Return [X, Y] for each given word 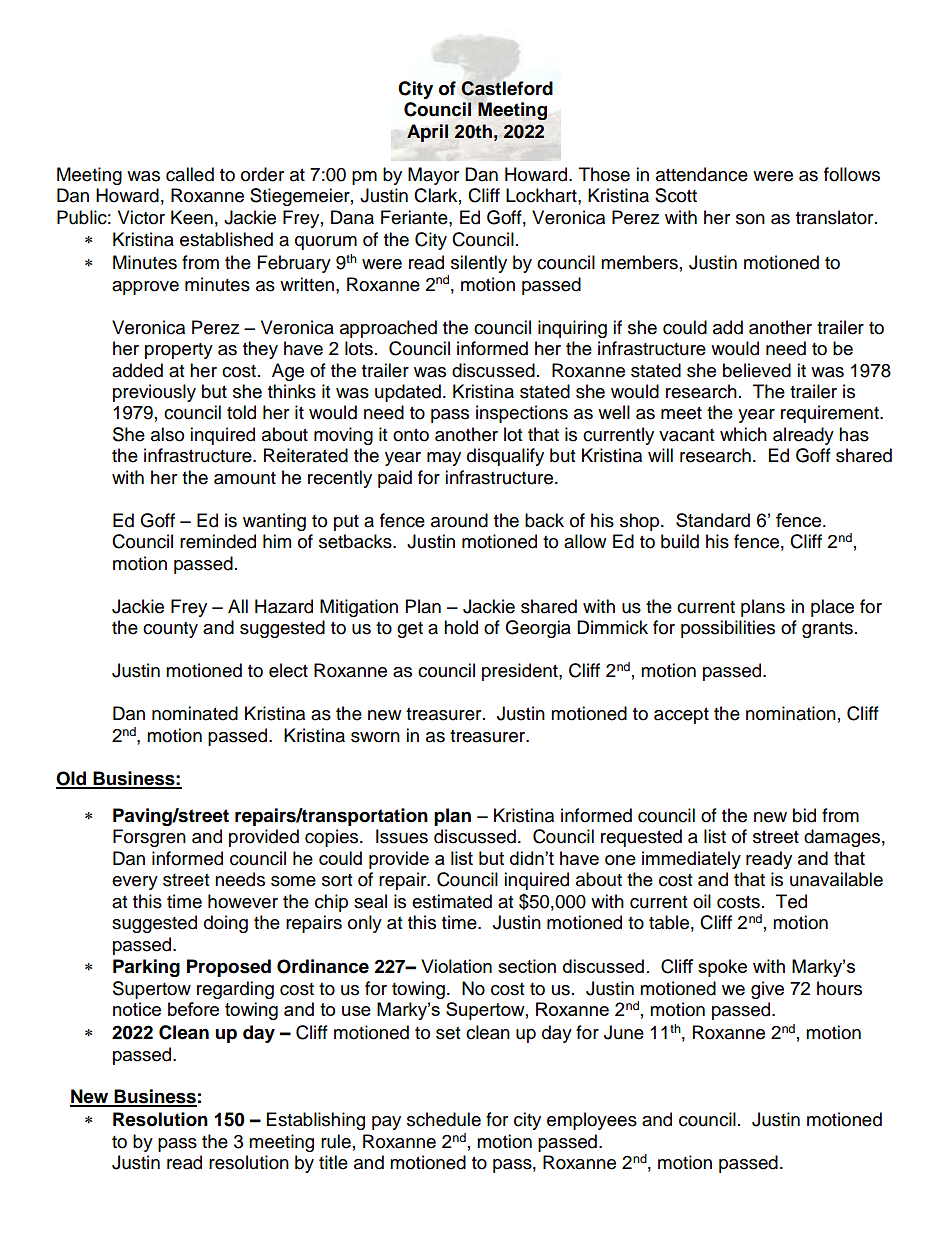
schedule [444, 1119]
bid [804, 815]
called [190, 174]
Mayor [433, 176]
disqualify [505, 457]
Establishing [316, 1121]
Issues [402, 836]
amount [245, 478]
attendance [702, 174]
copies [333, 838]
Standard [713, 520]
